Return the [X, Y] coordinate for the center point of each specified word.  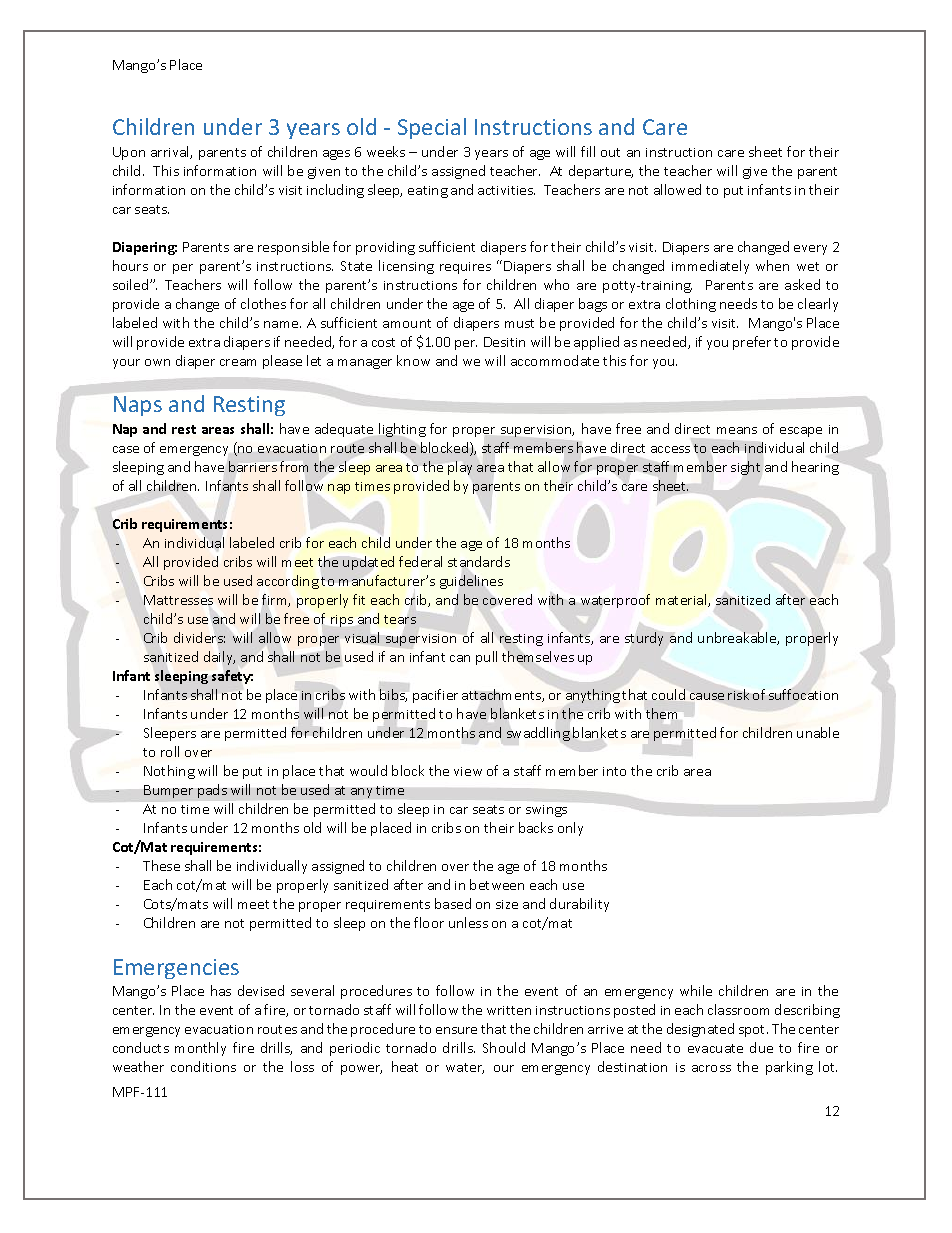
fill [588, 151]
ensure [456, 1030]
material [682, 600]
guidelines [471, 582]
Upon [129, 153]
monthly [200, 1049]
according [288, 582]
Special [432, 128]
